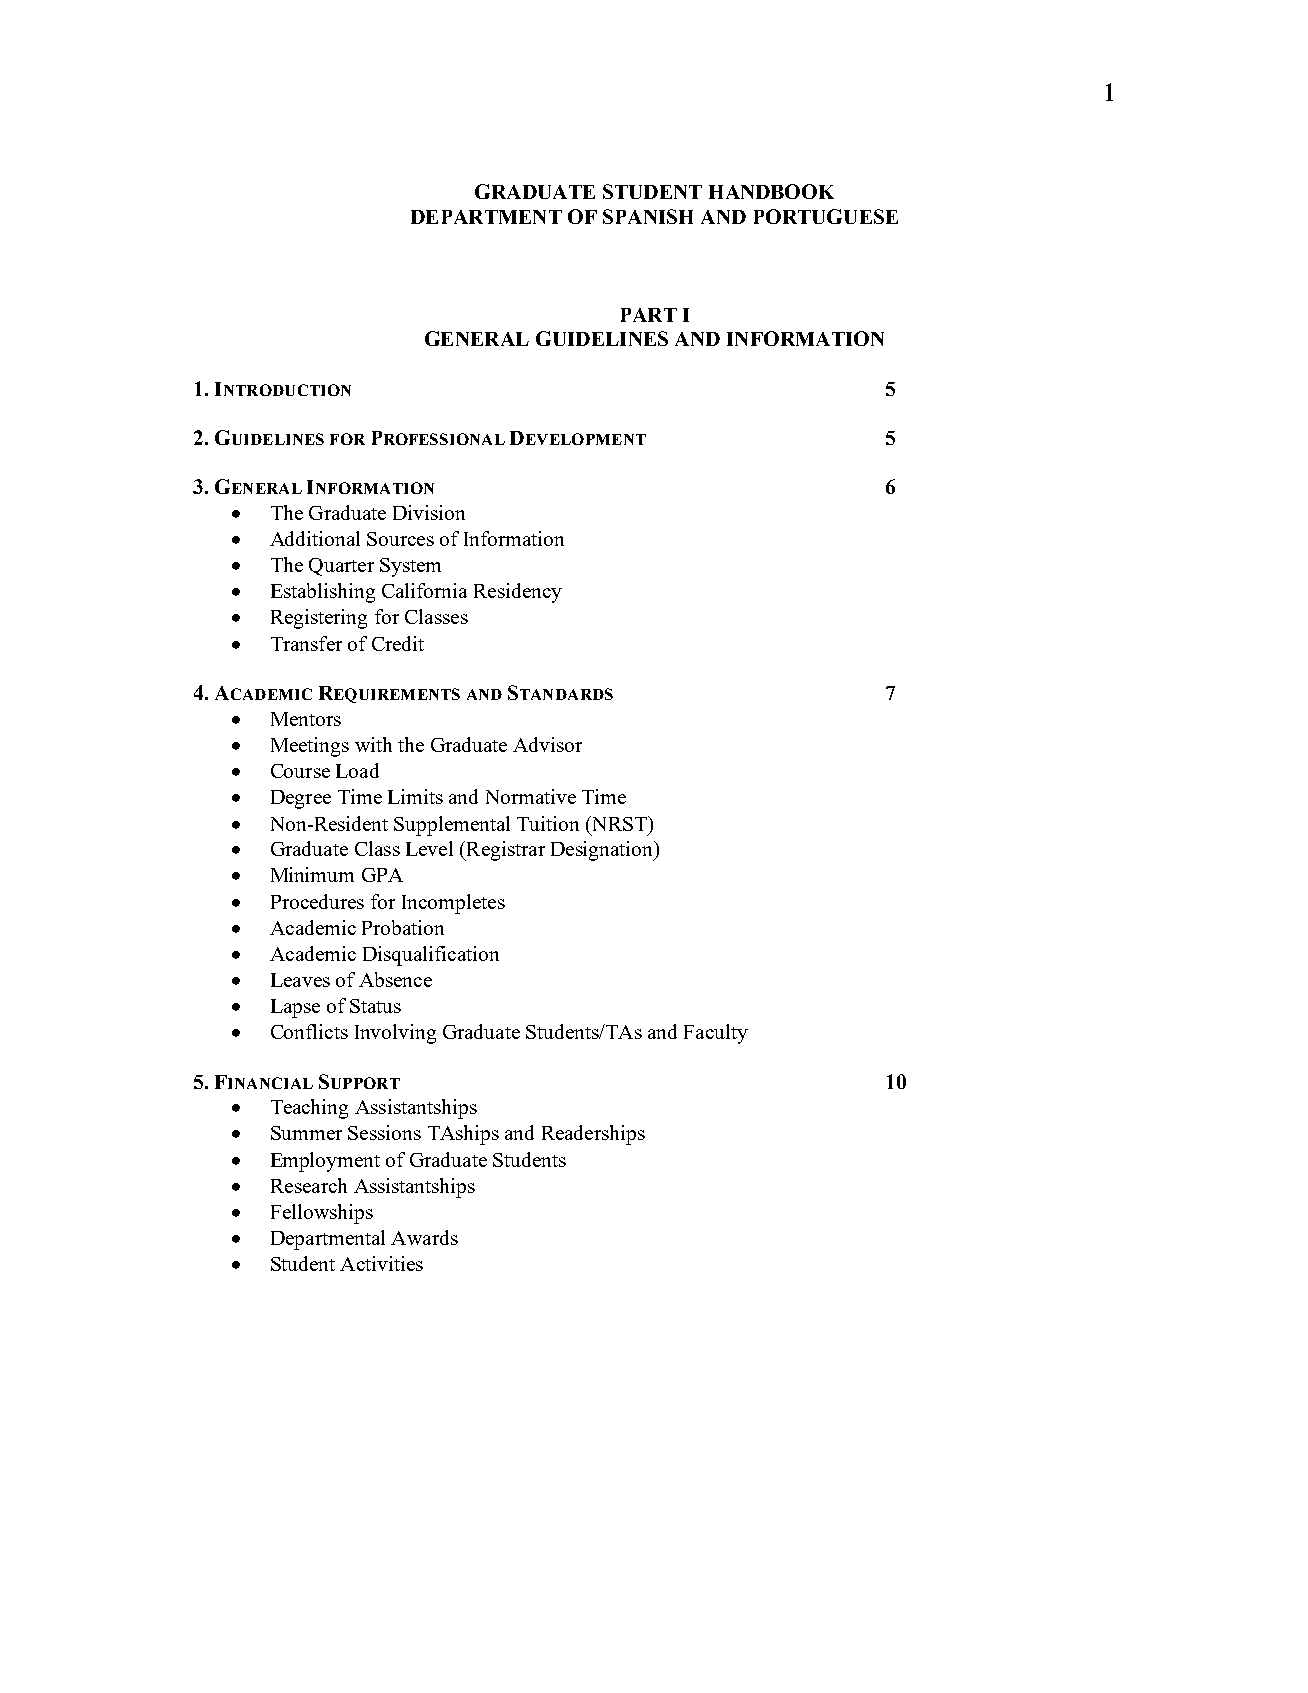 This screenshot has width=1308, height=1693. I want to click on Designation, so click(603, 851).
